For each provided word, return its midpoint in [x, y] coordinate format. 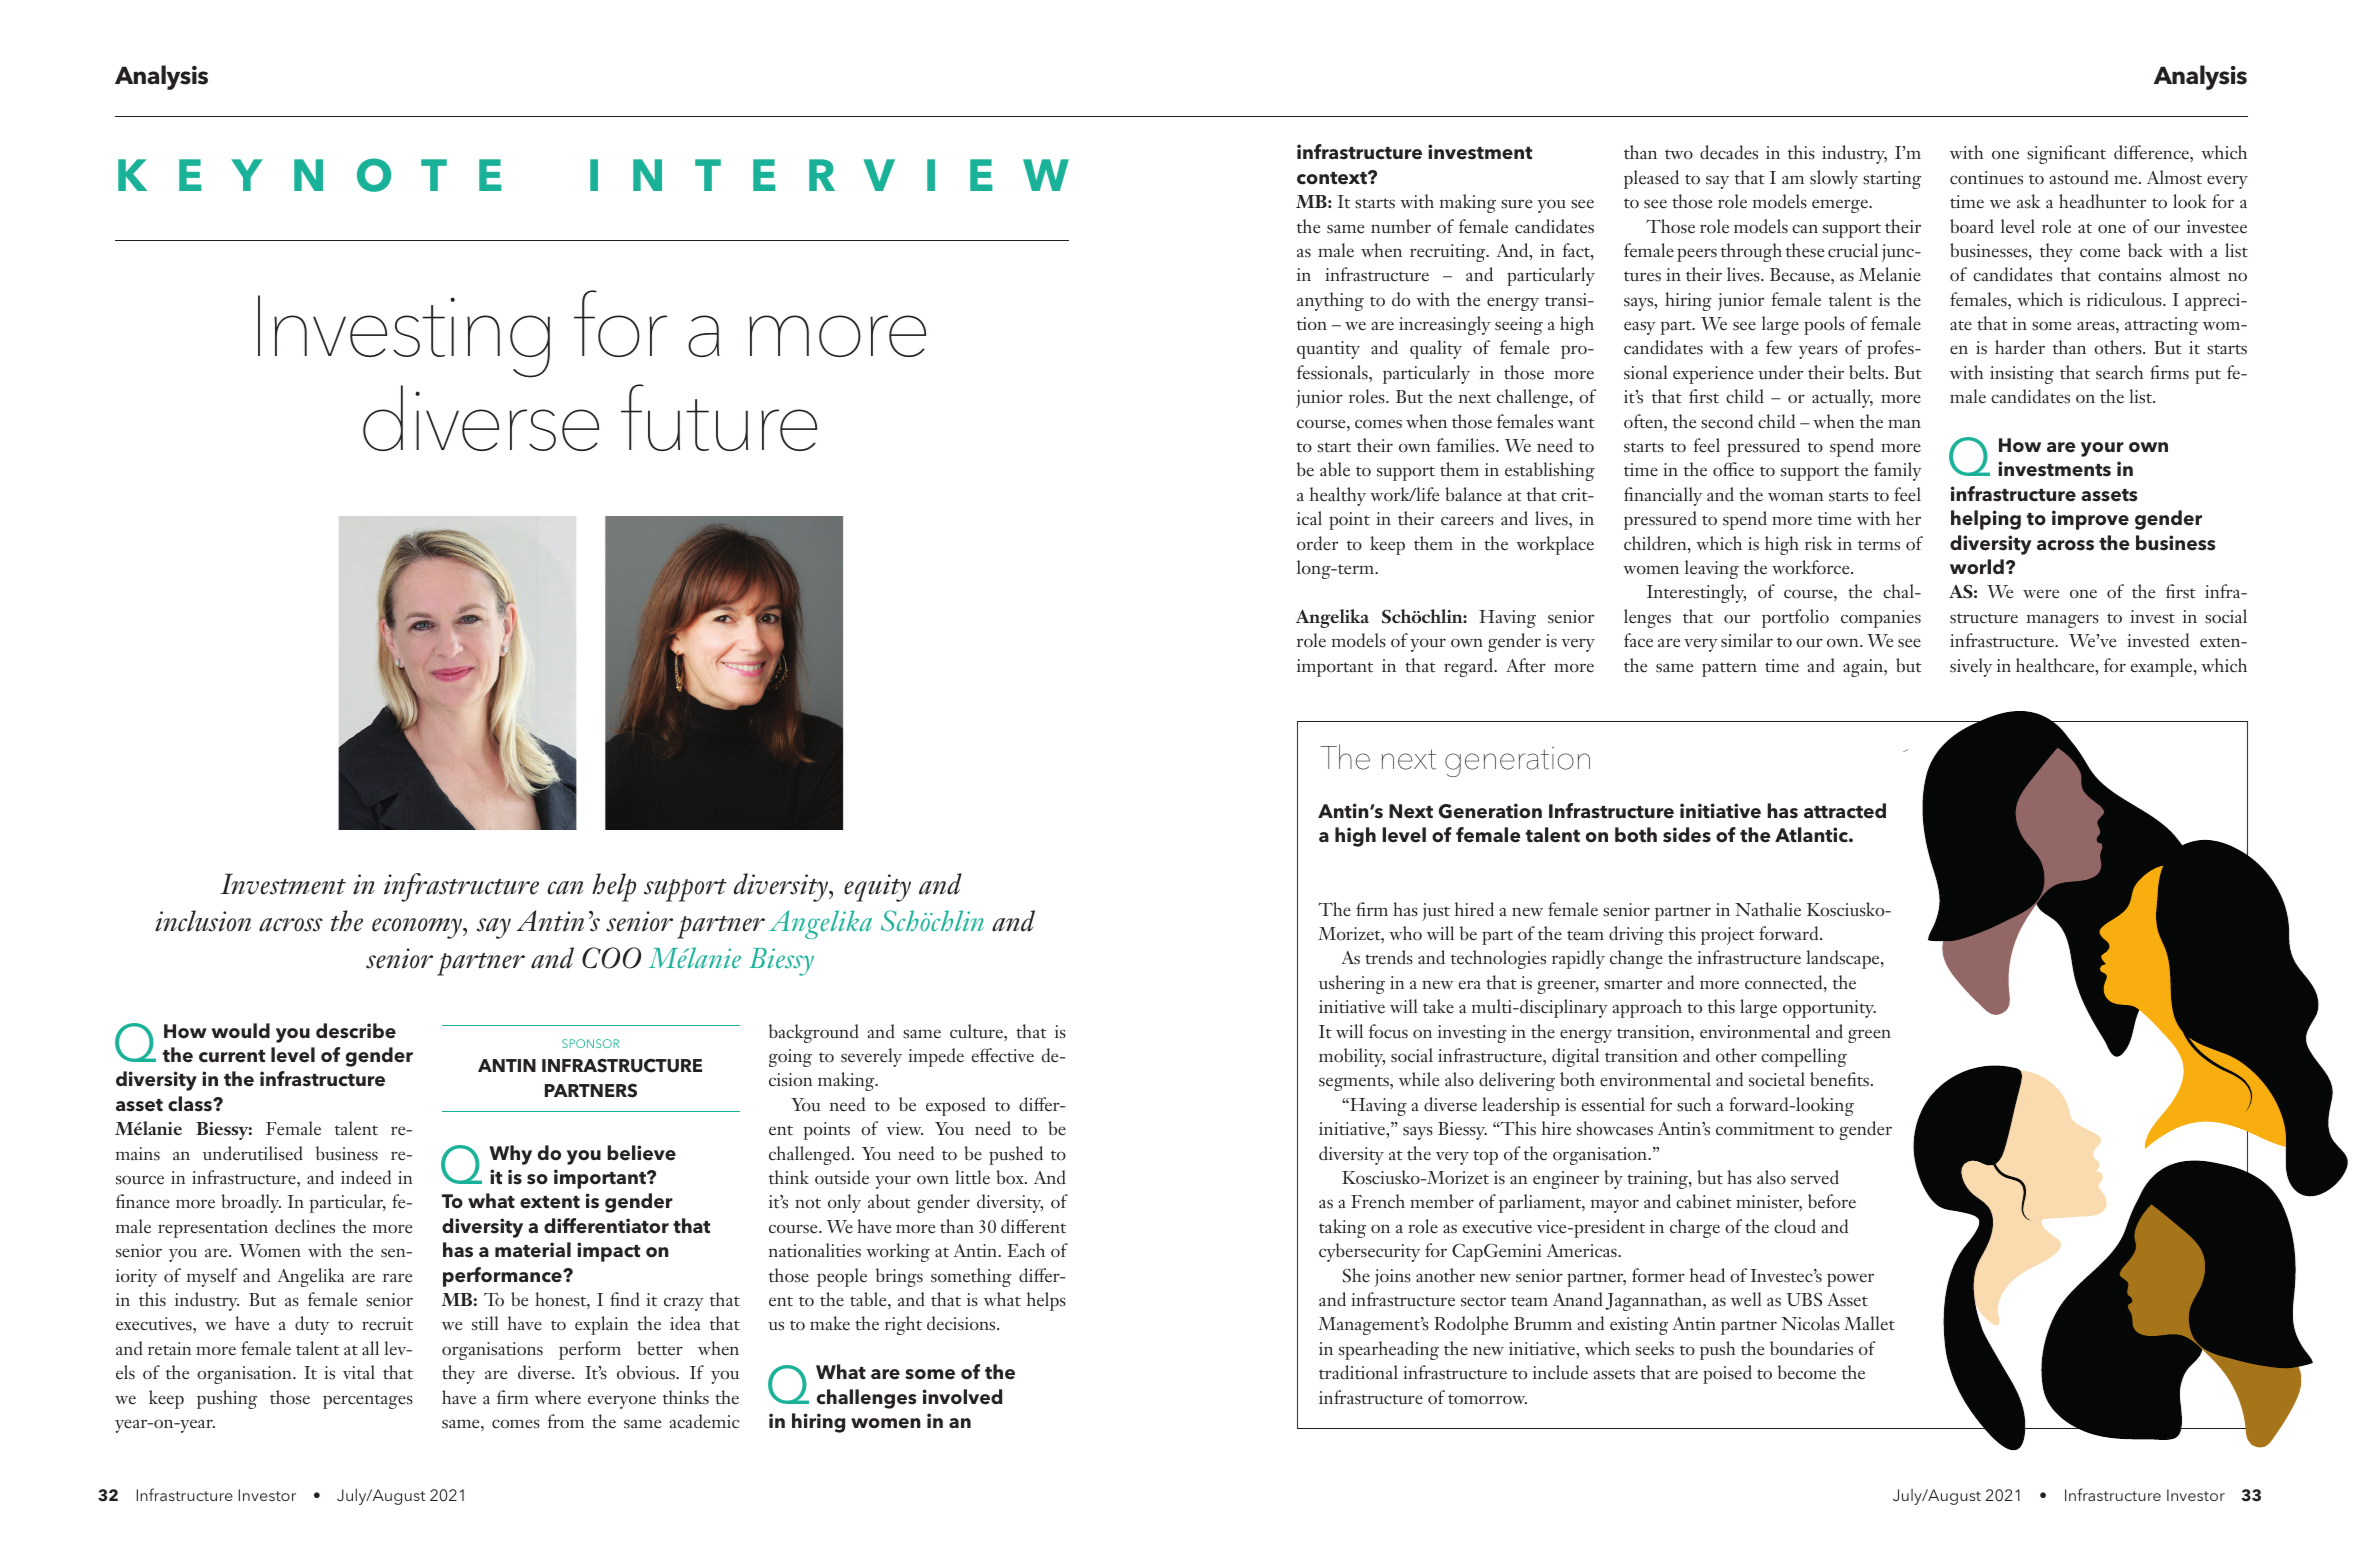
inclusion [203, 921]
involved [962, 1397]
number [1401, 226]
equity [877, 888]
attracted [1845, 811]
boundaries [1811, 1348]
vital [359, 1372]
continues [1986, 178]
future [719, 417]
